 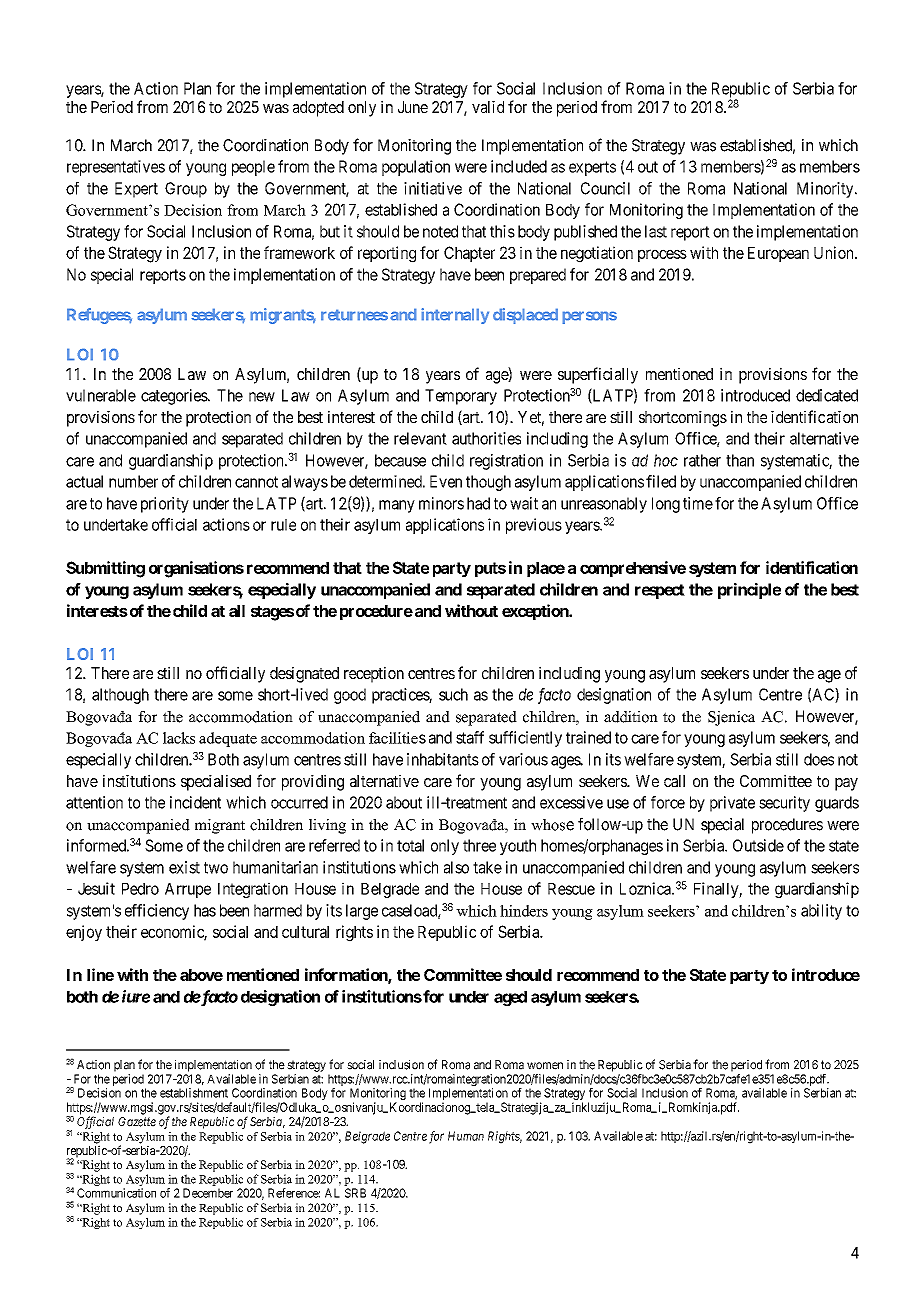 What do you see at coordinates (656, 231) in the screenshot?
I see `last` at bounding box center [656, 231].
